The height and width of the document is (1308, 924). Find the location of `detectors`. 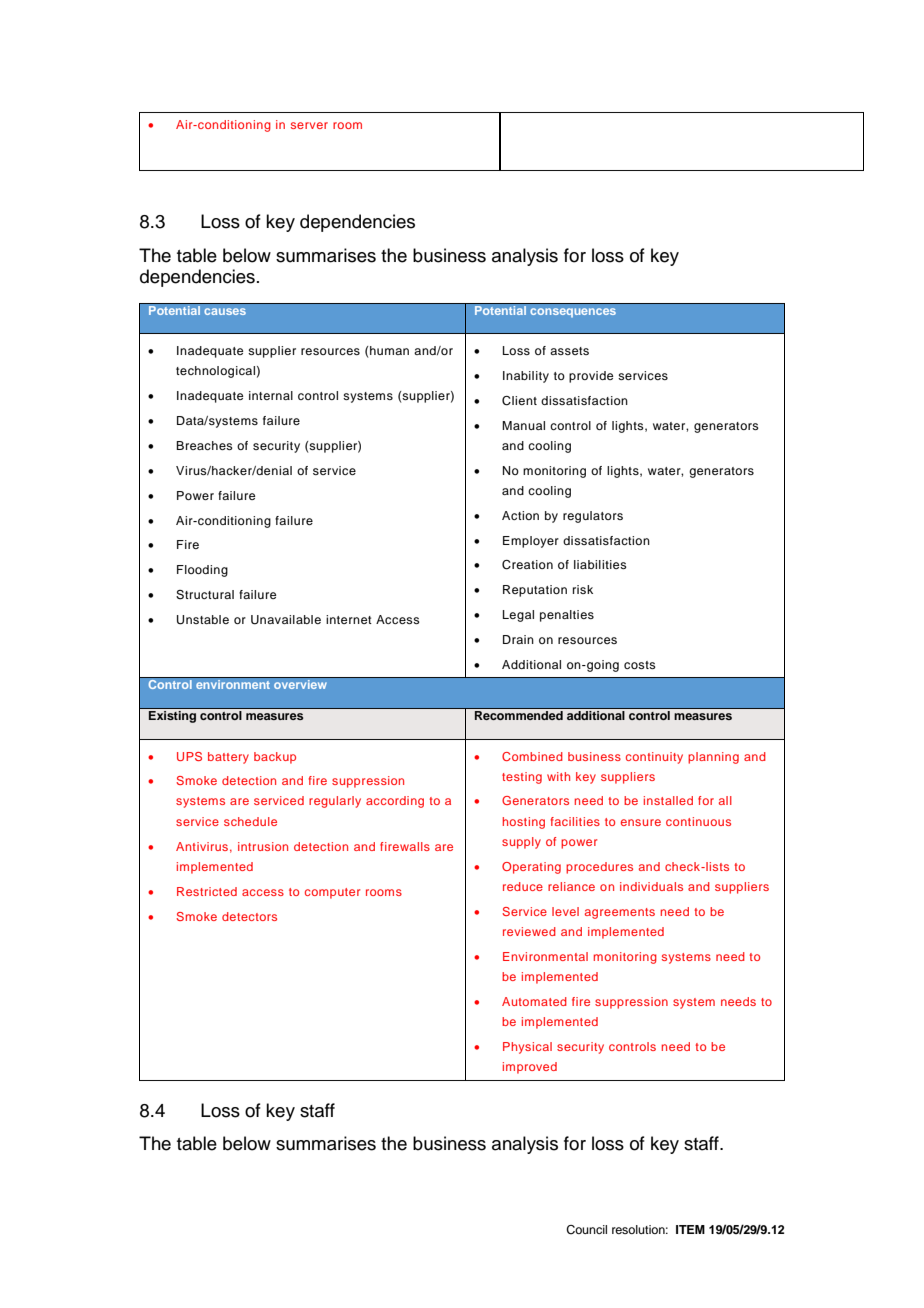

detectors is located at coordinates (249, 916).
